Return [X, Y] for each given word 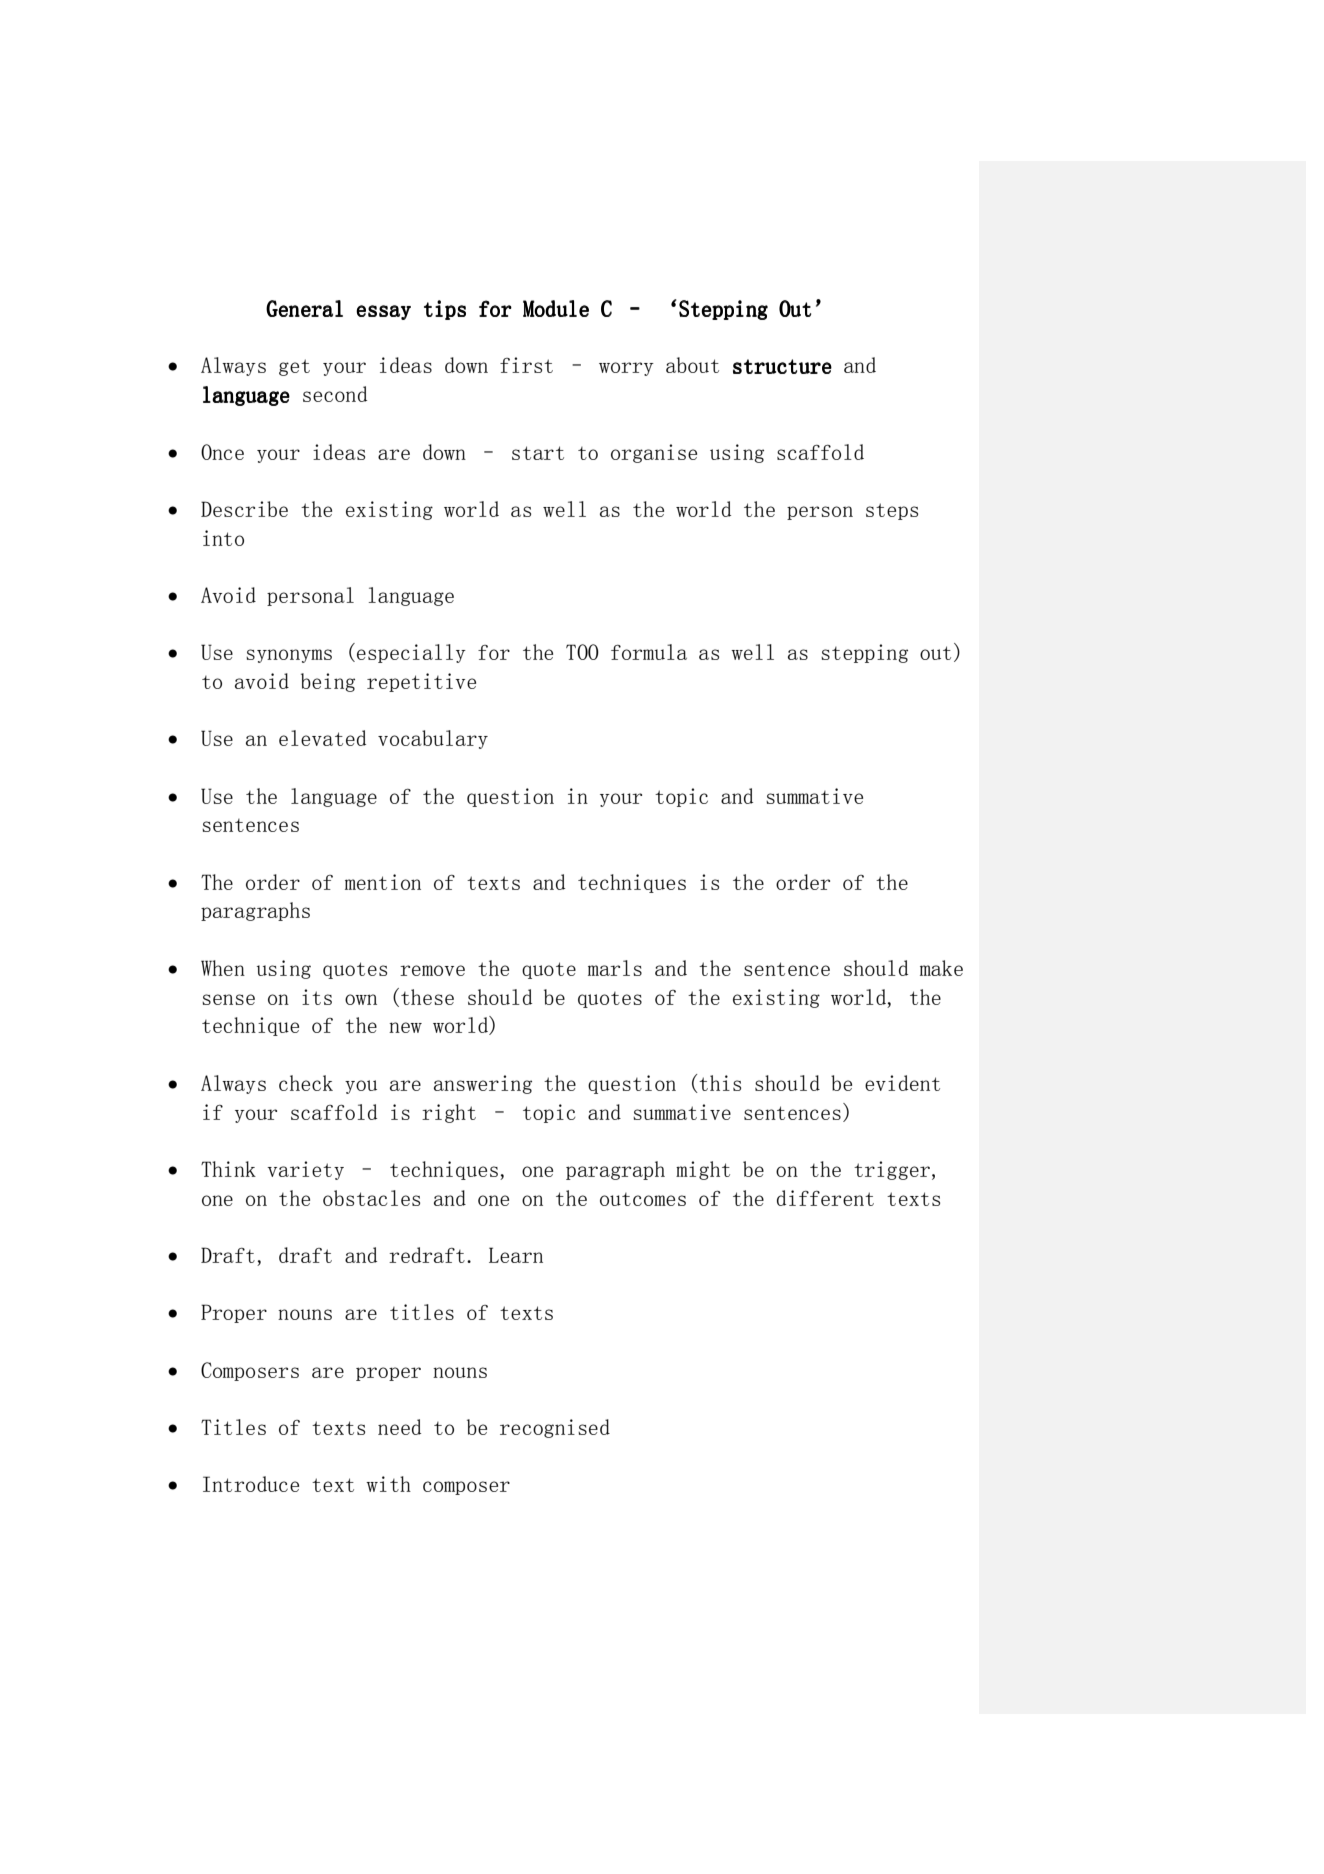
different [825, 1198]
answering [483, 1084]
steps [892, 511]
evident [902, 1083]
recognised [555, 1428]
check [306, 1083]
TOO [582, 652]
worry [626, 369]
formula [649, 652]
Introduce [251, 1484]
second [335, 394]
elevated [322, 738]
